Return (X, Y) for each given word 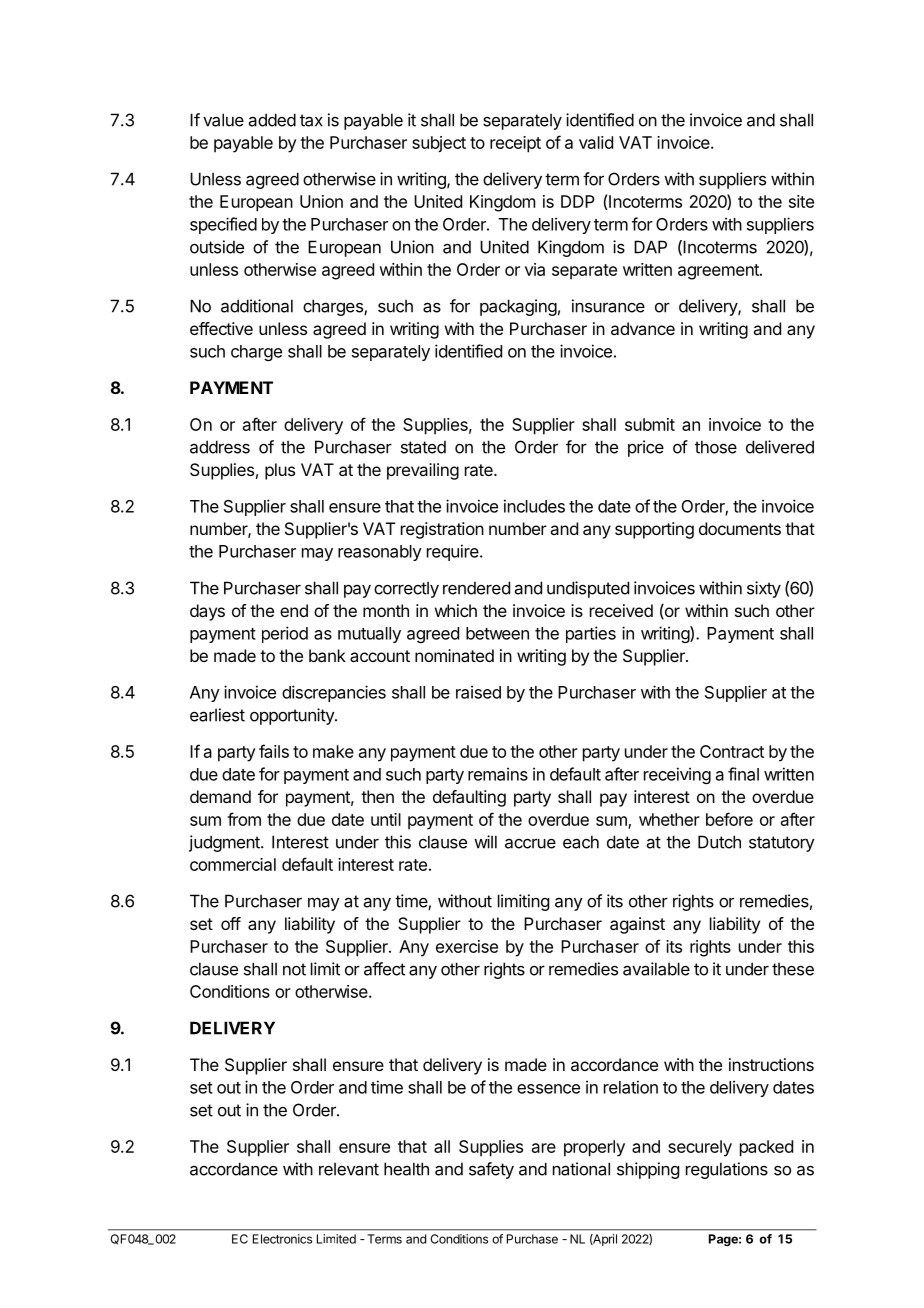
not (294, 969)
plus (280, 471)
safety (491, 1170)
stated (423, 447)
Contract (732, 751)
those (716, 447)
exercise (467, 946)
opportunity (293, 716)
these (793, 969)
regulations (727, 1170)
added (272, 120)
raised (478, 692)
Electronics (282, 1239)
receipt (515, 144)
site (801, 201)
